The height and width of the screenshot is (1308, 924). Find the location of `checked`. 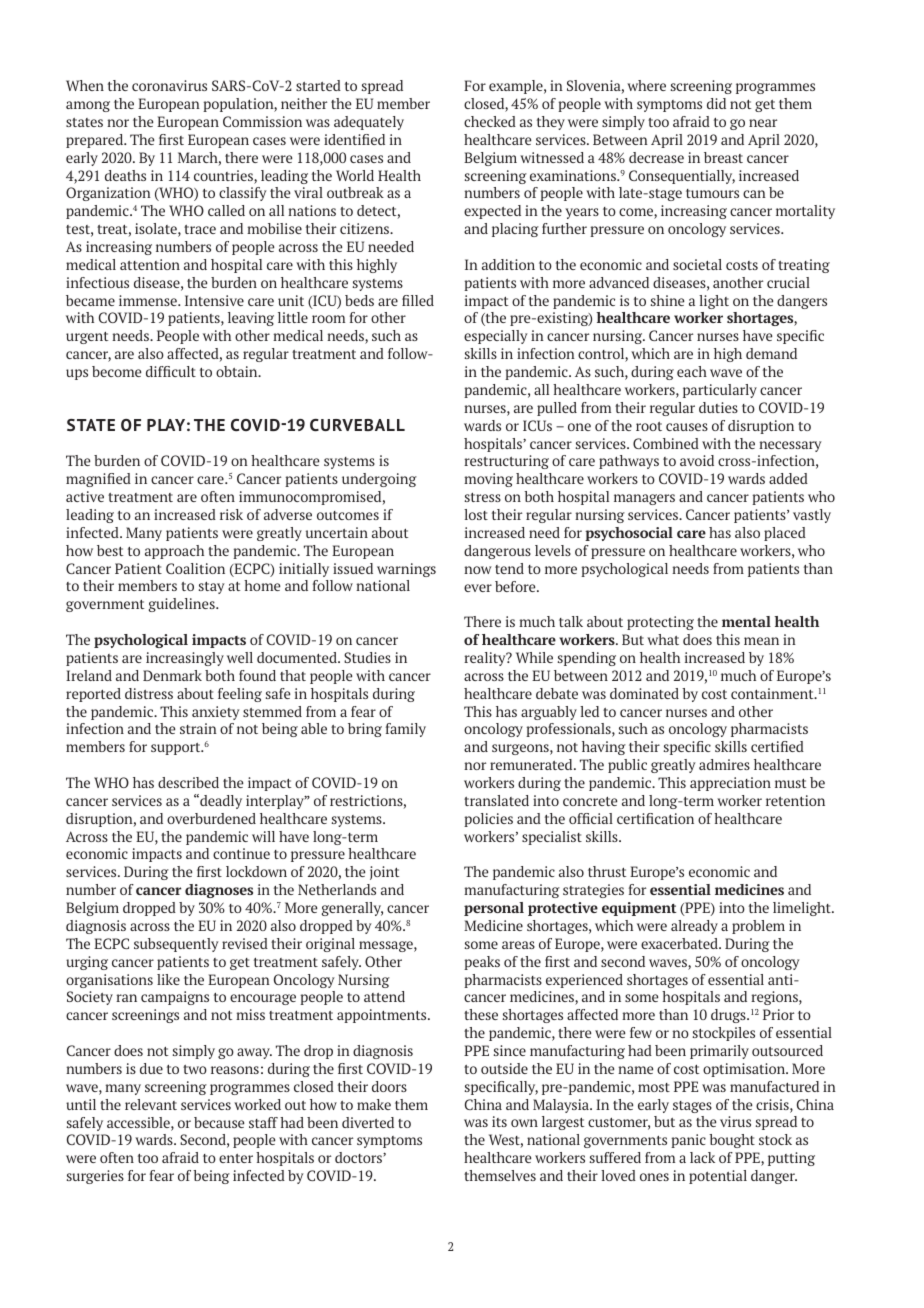

checked is located at coordinates (490, 121).
